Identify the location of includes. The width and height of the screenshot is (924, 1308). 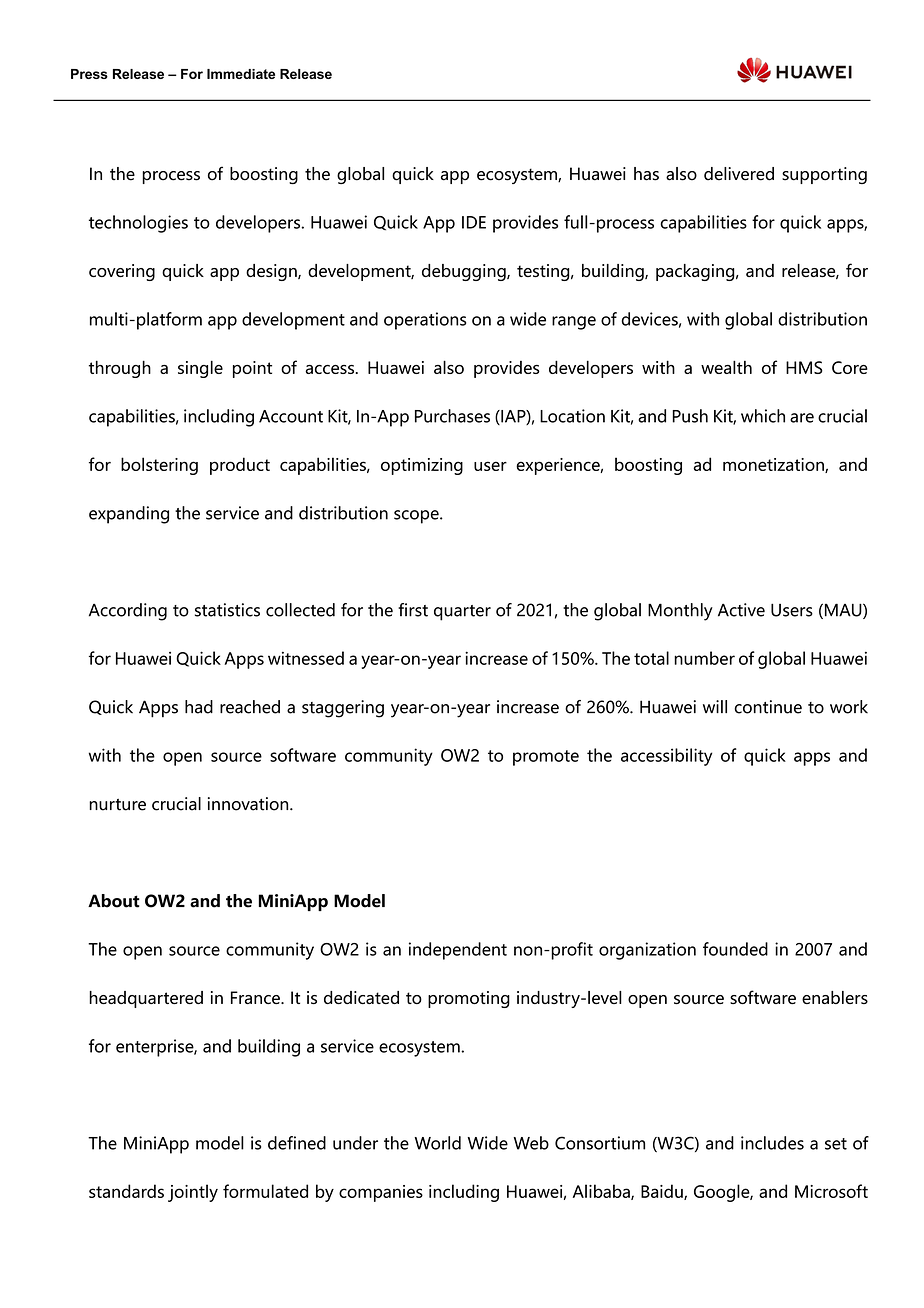
(772, 1143).
